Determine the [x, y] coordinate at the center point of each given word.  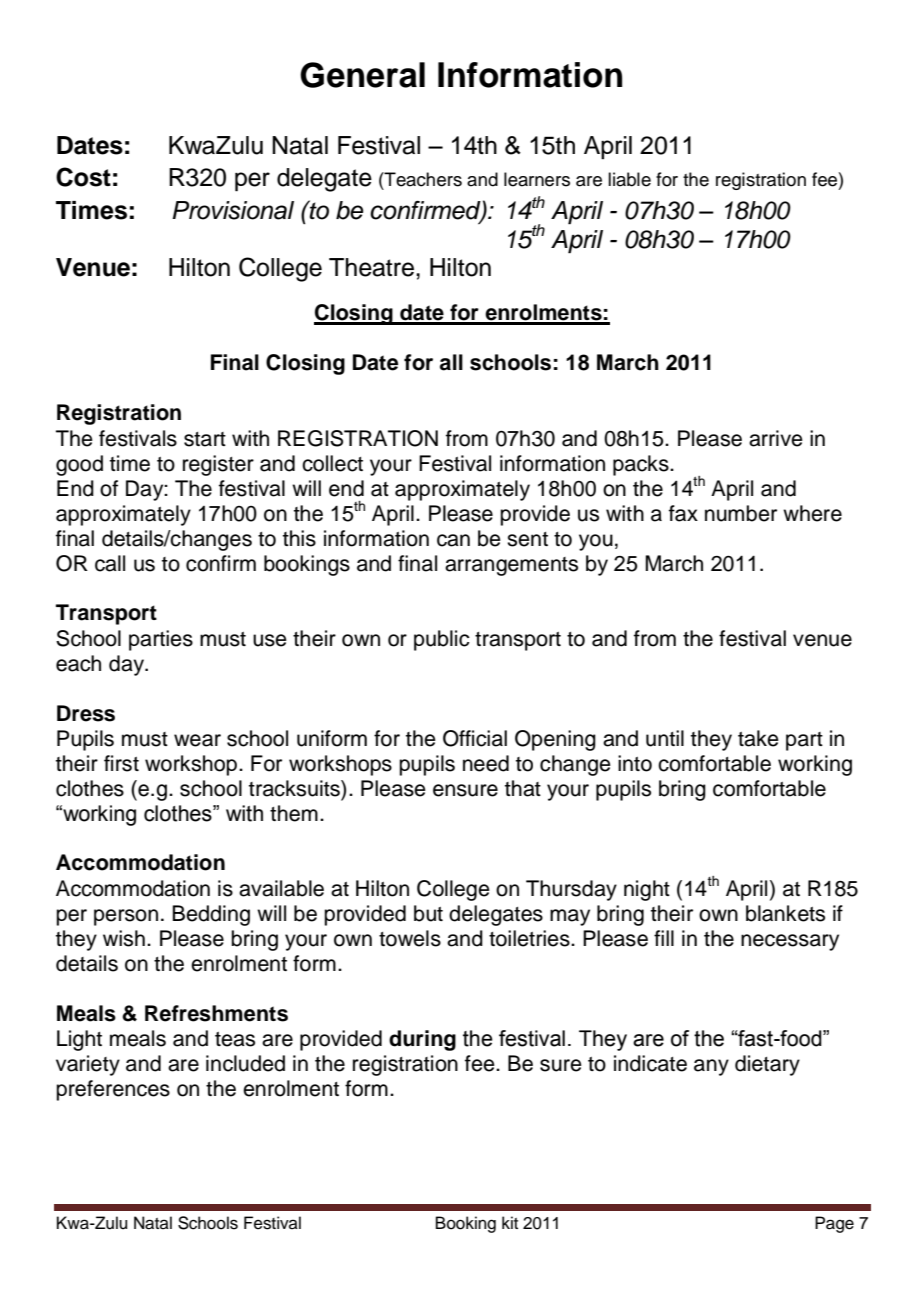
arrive [776, 438]
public [442, 640]
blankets [785, 913]
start [205, 439]
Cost [83, 177]
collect [332, 463]
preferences [113, 1090]
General [362, 75]
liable [629, 179]
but [428, 913]
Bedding [211, 915]
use [270, 640]
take [758, 738]
